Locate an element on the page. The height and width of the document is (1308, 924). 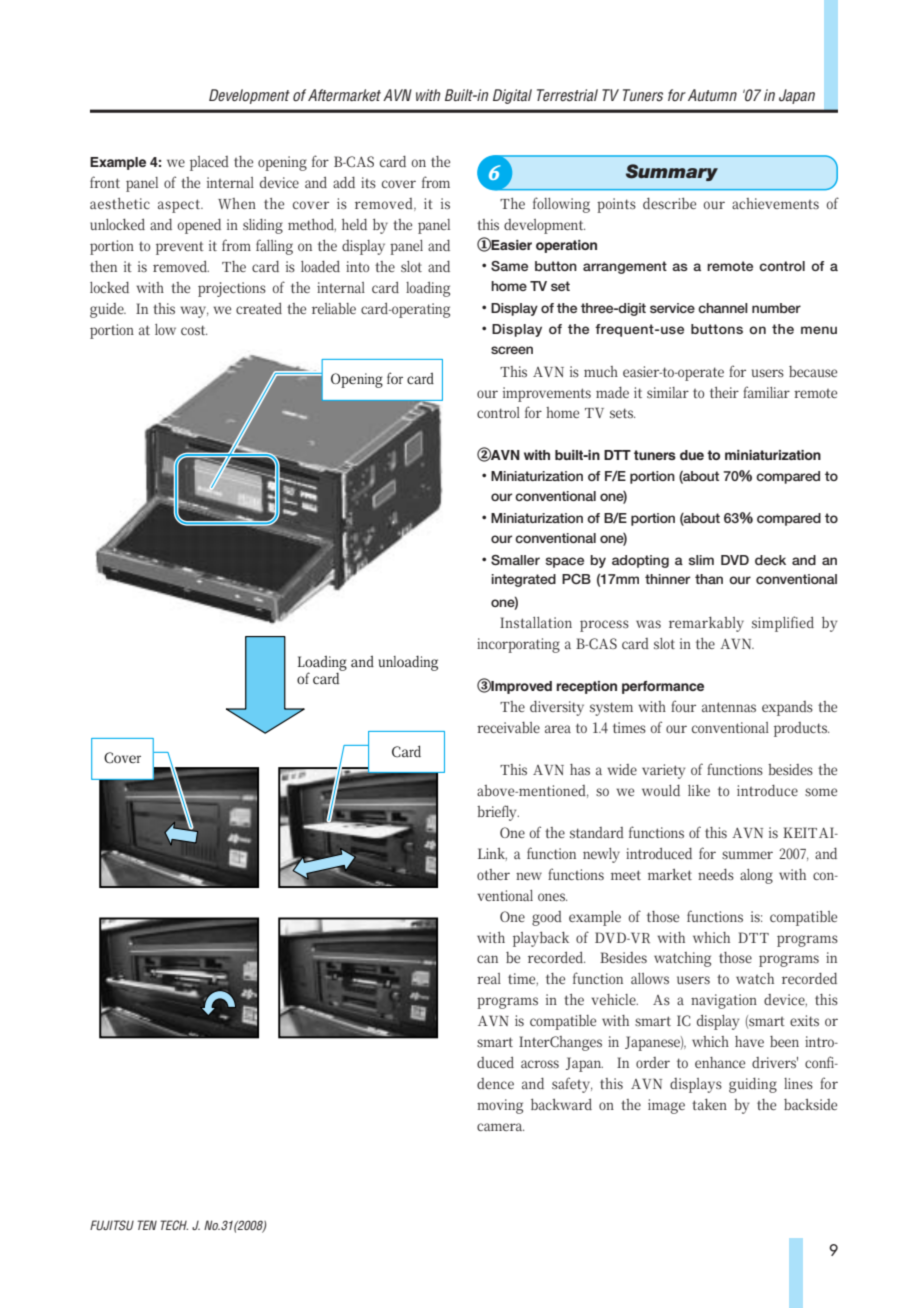
remarkably is located at coordinates (706, 624).
